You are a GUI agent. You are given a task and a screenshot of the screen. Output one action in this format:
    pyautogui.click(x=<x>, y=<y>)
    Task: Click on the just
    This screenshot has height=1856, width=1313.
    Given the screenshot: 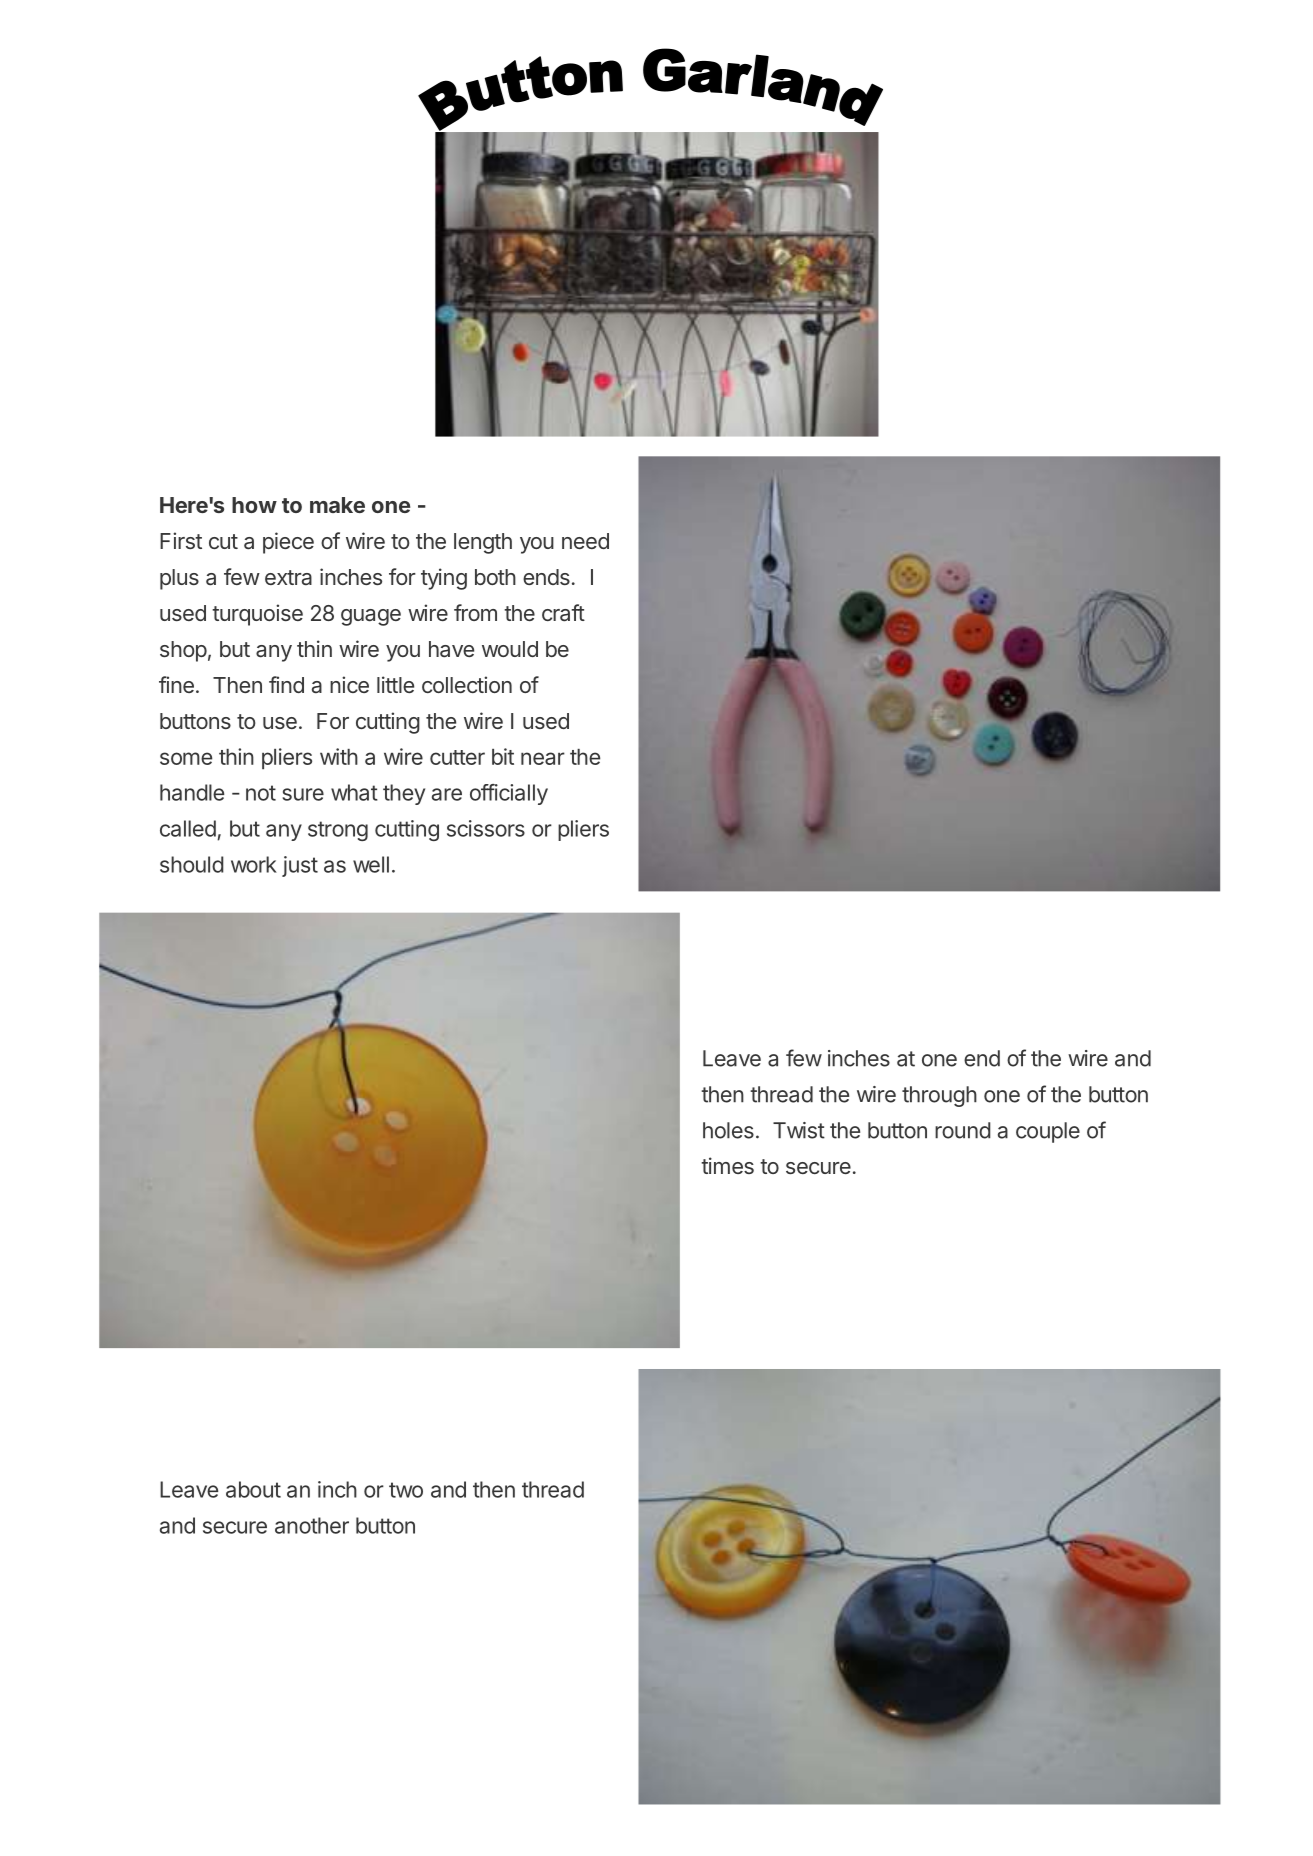 What is the action you would take?
    pyautogui.click(x=300, y=866)
